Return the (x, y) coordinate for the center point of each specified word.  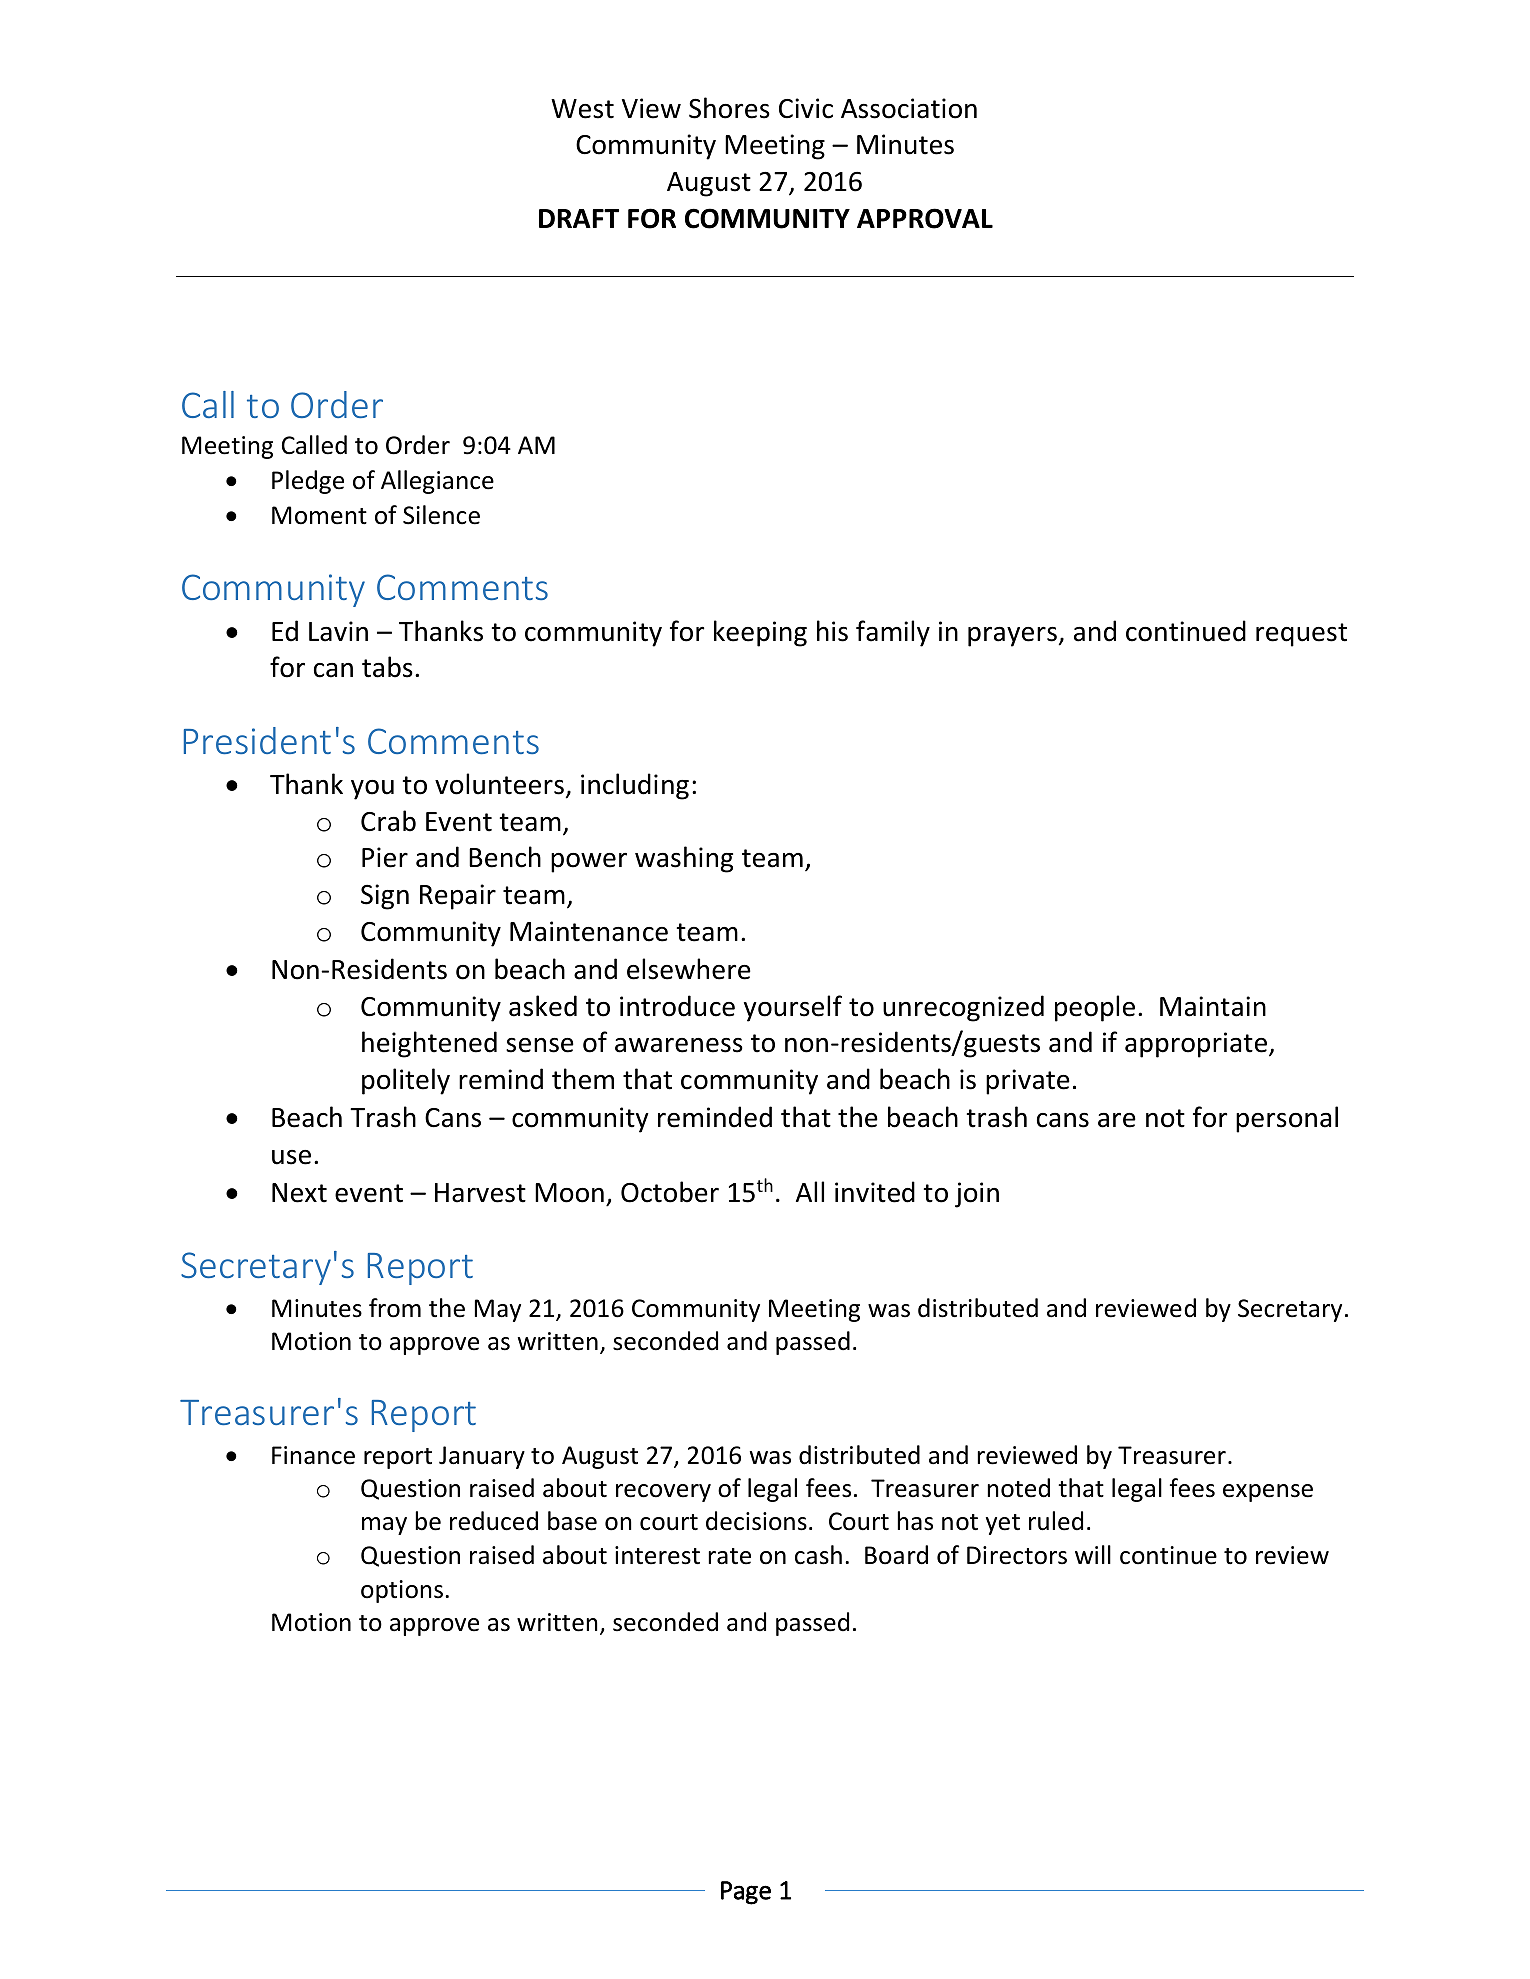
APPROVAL (925, 218)
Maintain (1213, 1006)
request (1301, 635)
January (482, 1457)
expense (1268, 1493)
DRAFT (579, 218)
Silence (441, 515)
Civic (806, 108)
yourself (793, 1008)
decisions (756, 1521)
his (832, 631)
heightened (429, 1044)
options (402, 1591)
